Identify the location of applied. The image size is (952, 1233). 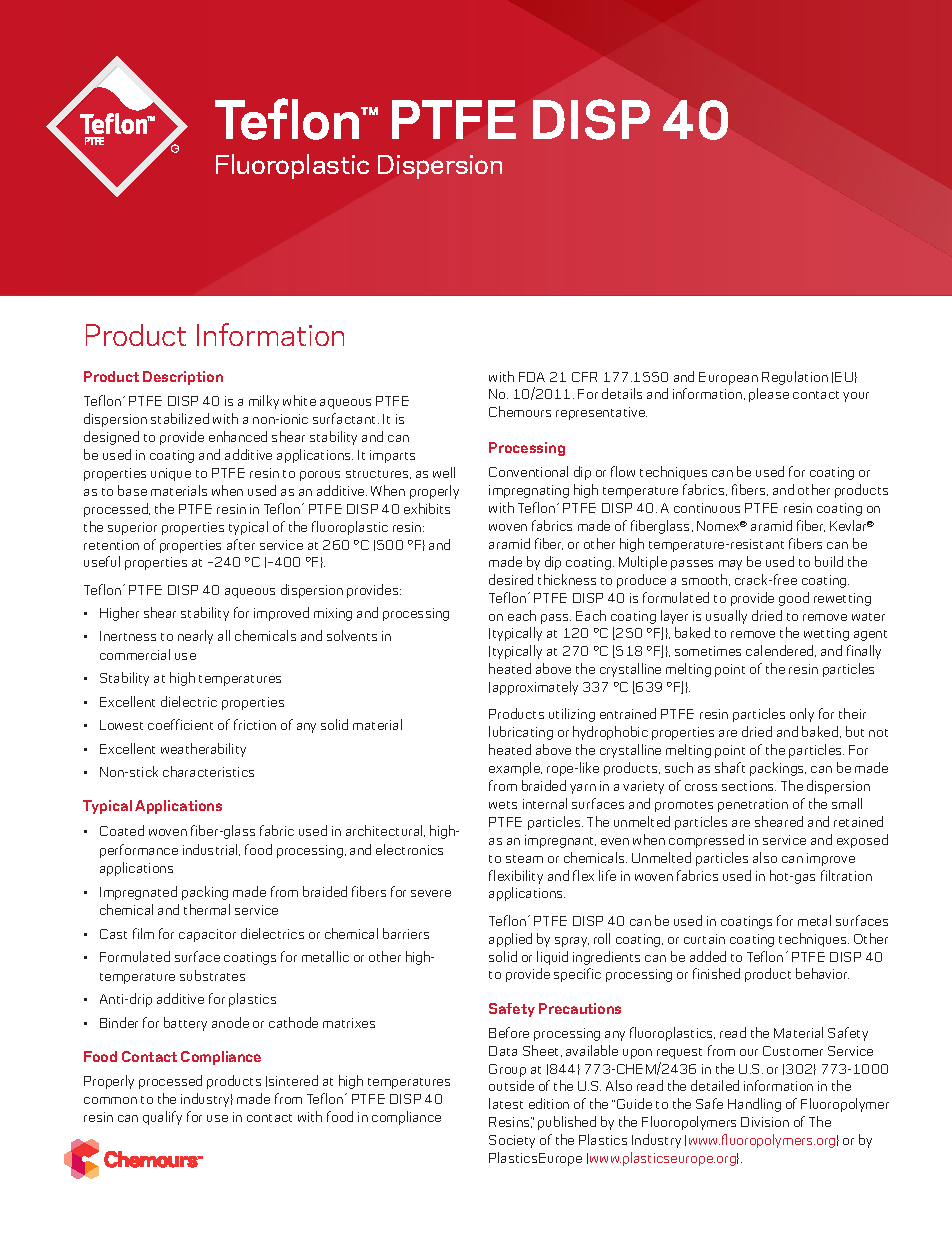
(510, 940).
